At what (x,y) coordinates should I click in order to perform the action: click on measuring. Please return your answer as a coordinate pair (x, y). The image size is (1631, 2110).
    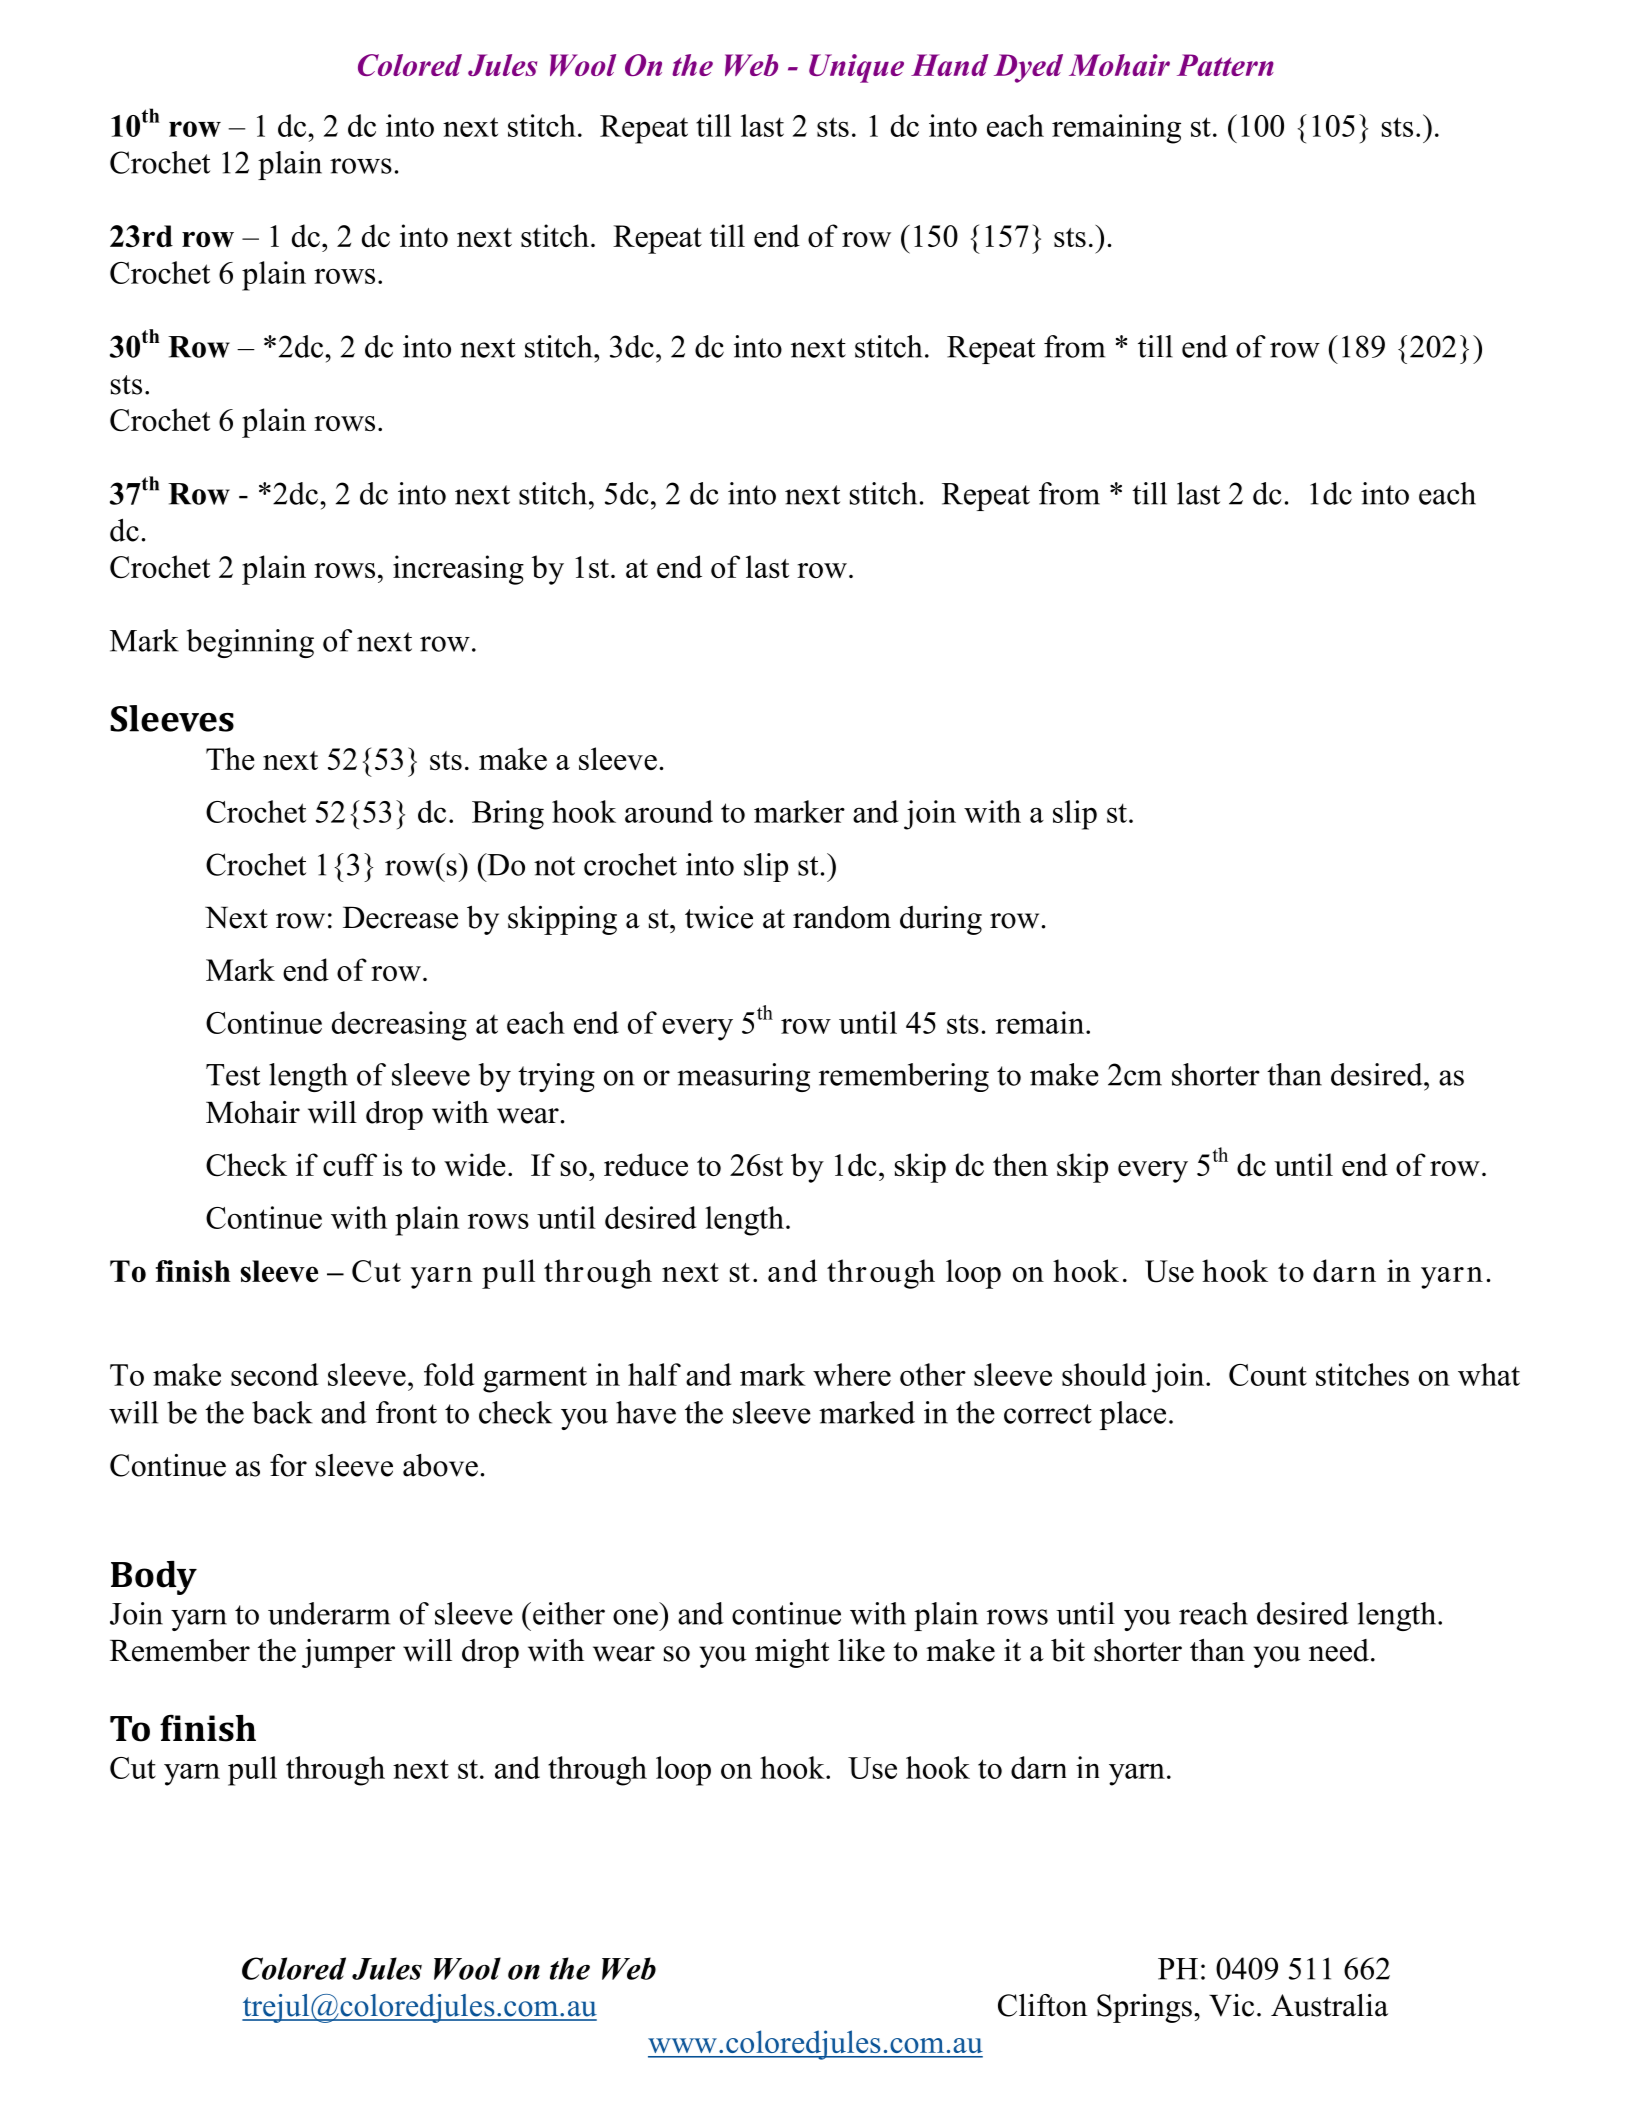
    Looking at the image, I should click on (743, 1077).
